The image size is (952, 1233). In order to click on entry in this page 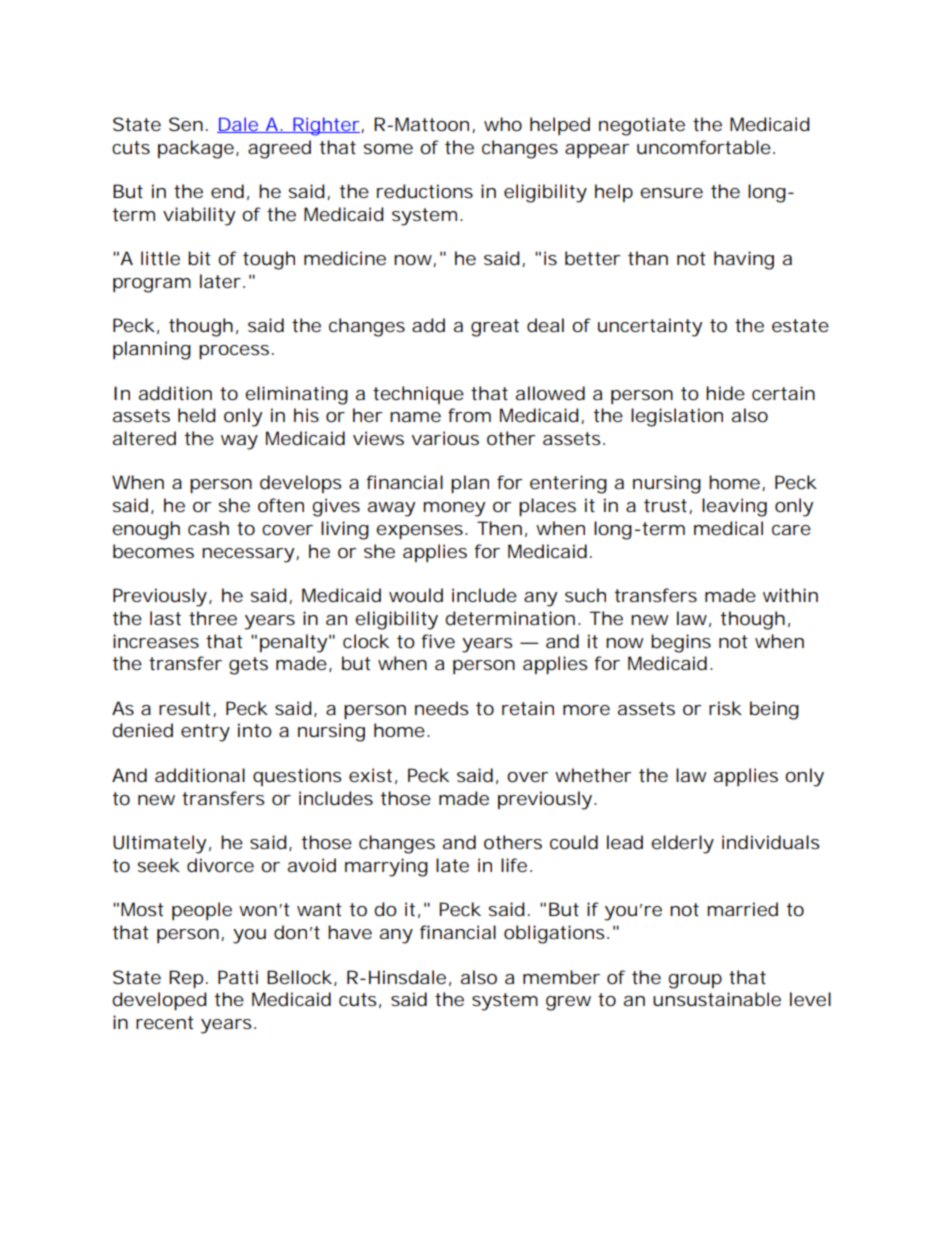, I will do `click(205, 733)`.
